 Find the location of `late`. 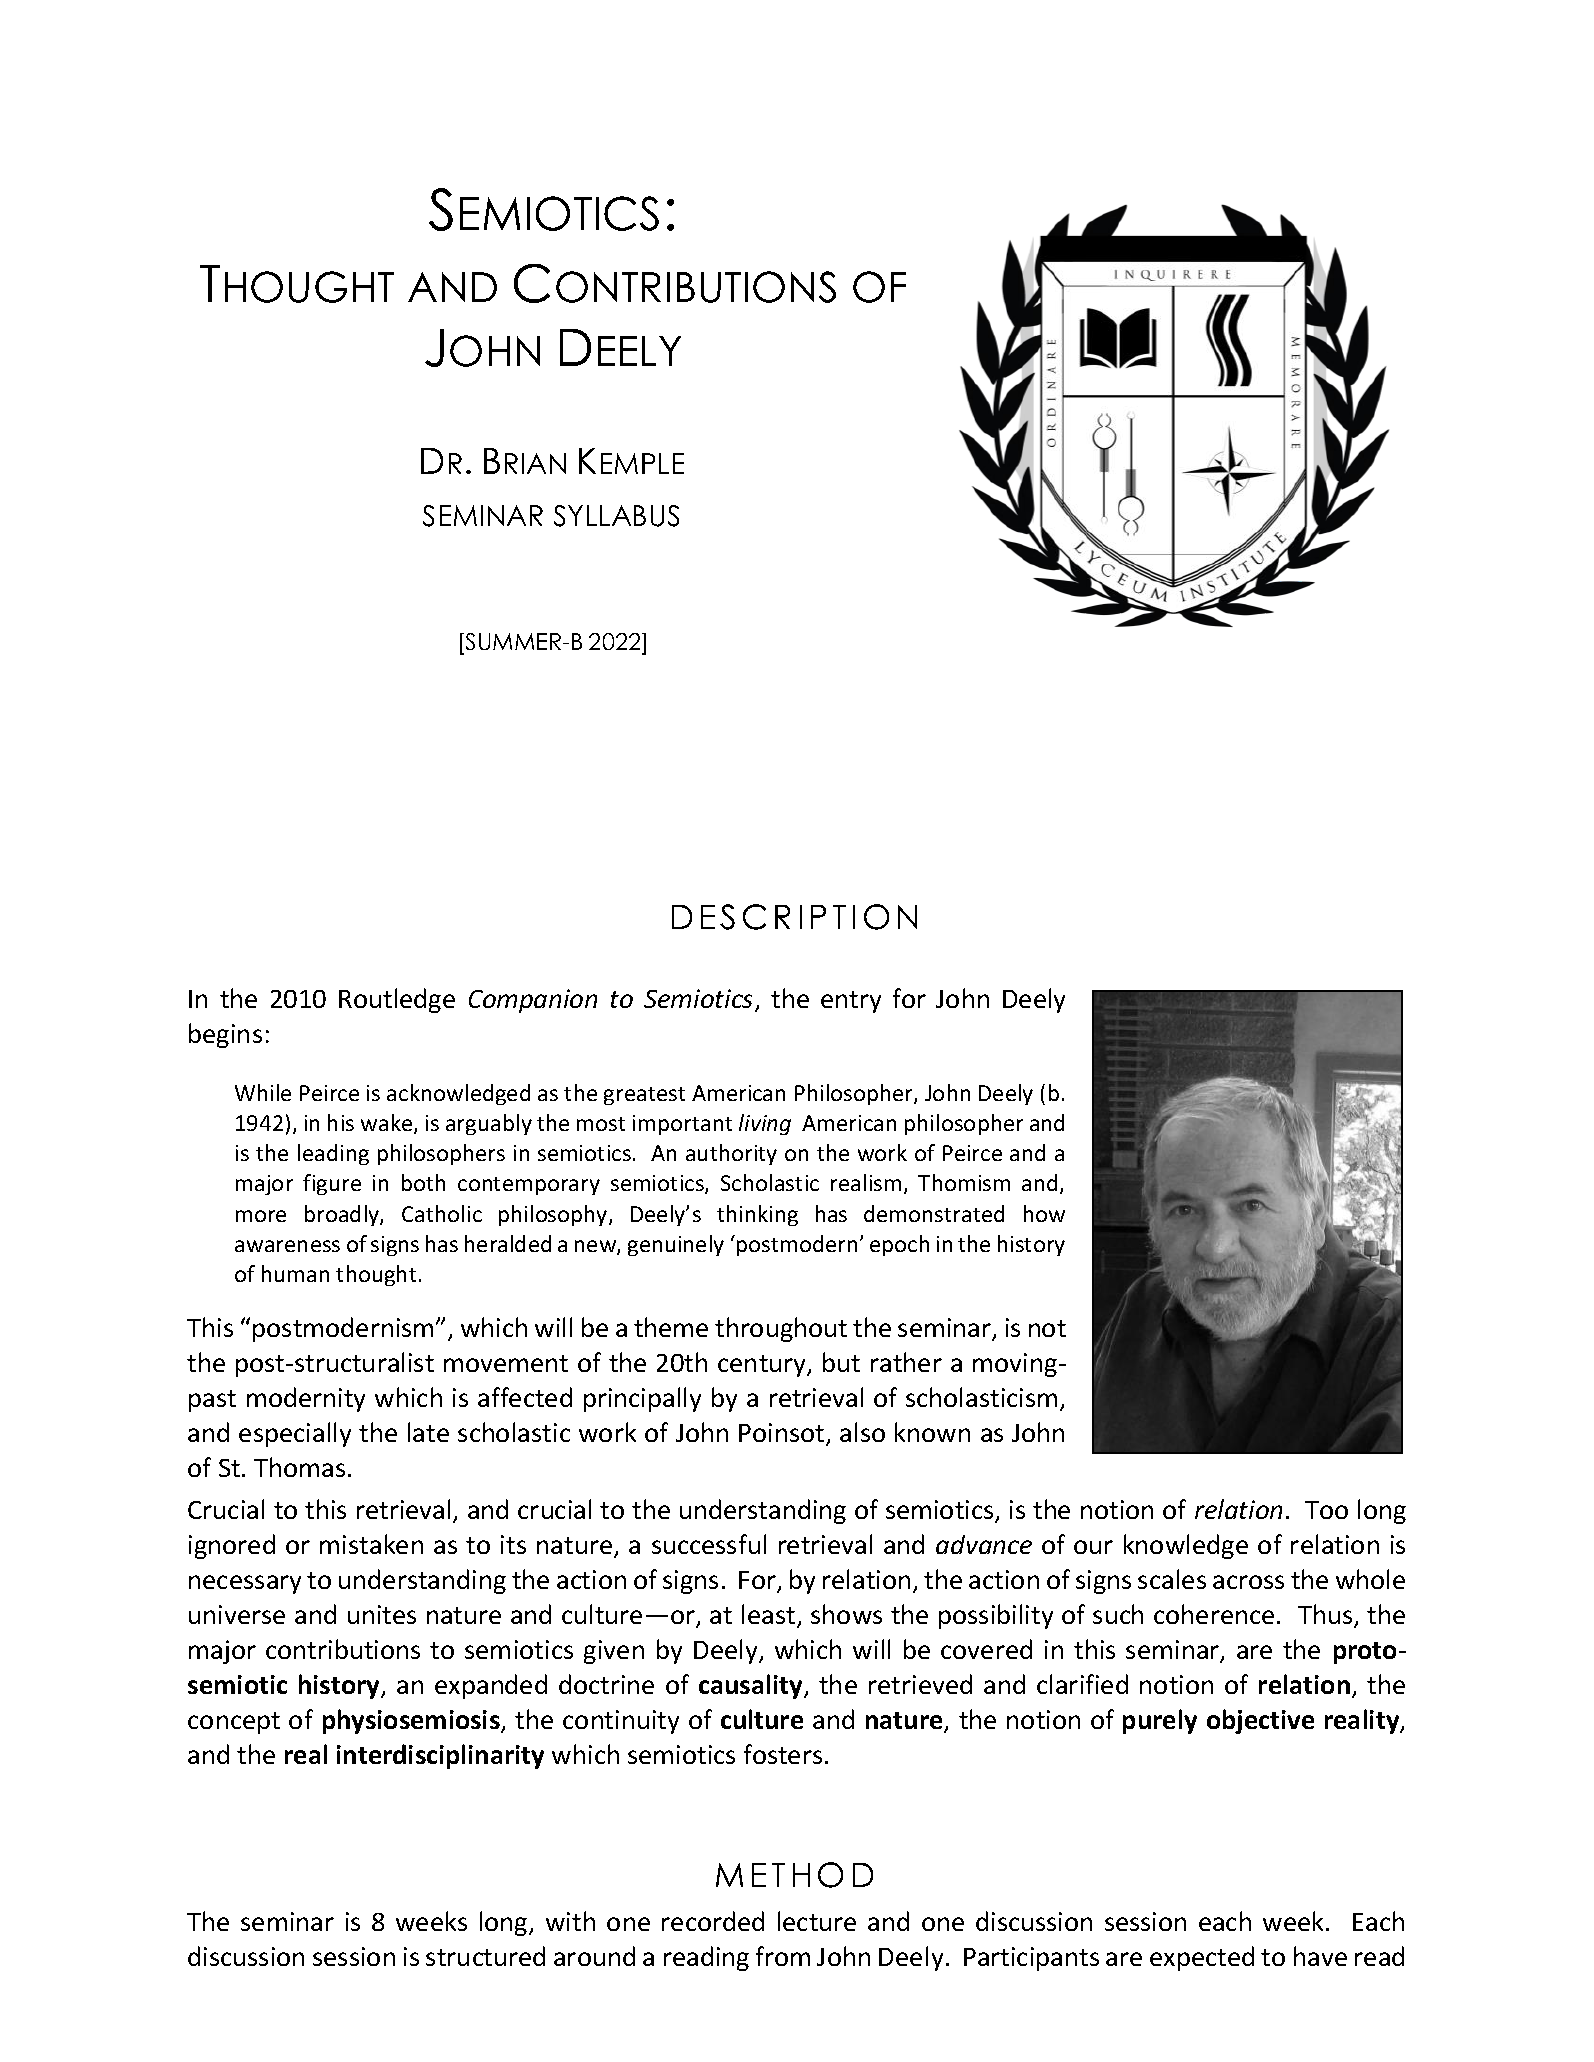

late is located at coordinates (428, 1432).
